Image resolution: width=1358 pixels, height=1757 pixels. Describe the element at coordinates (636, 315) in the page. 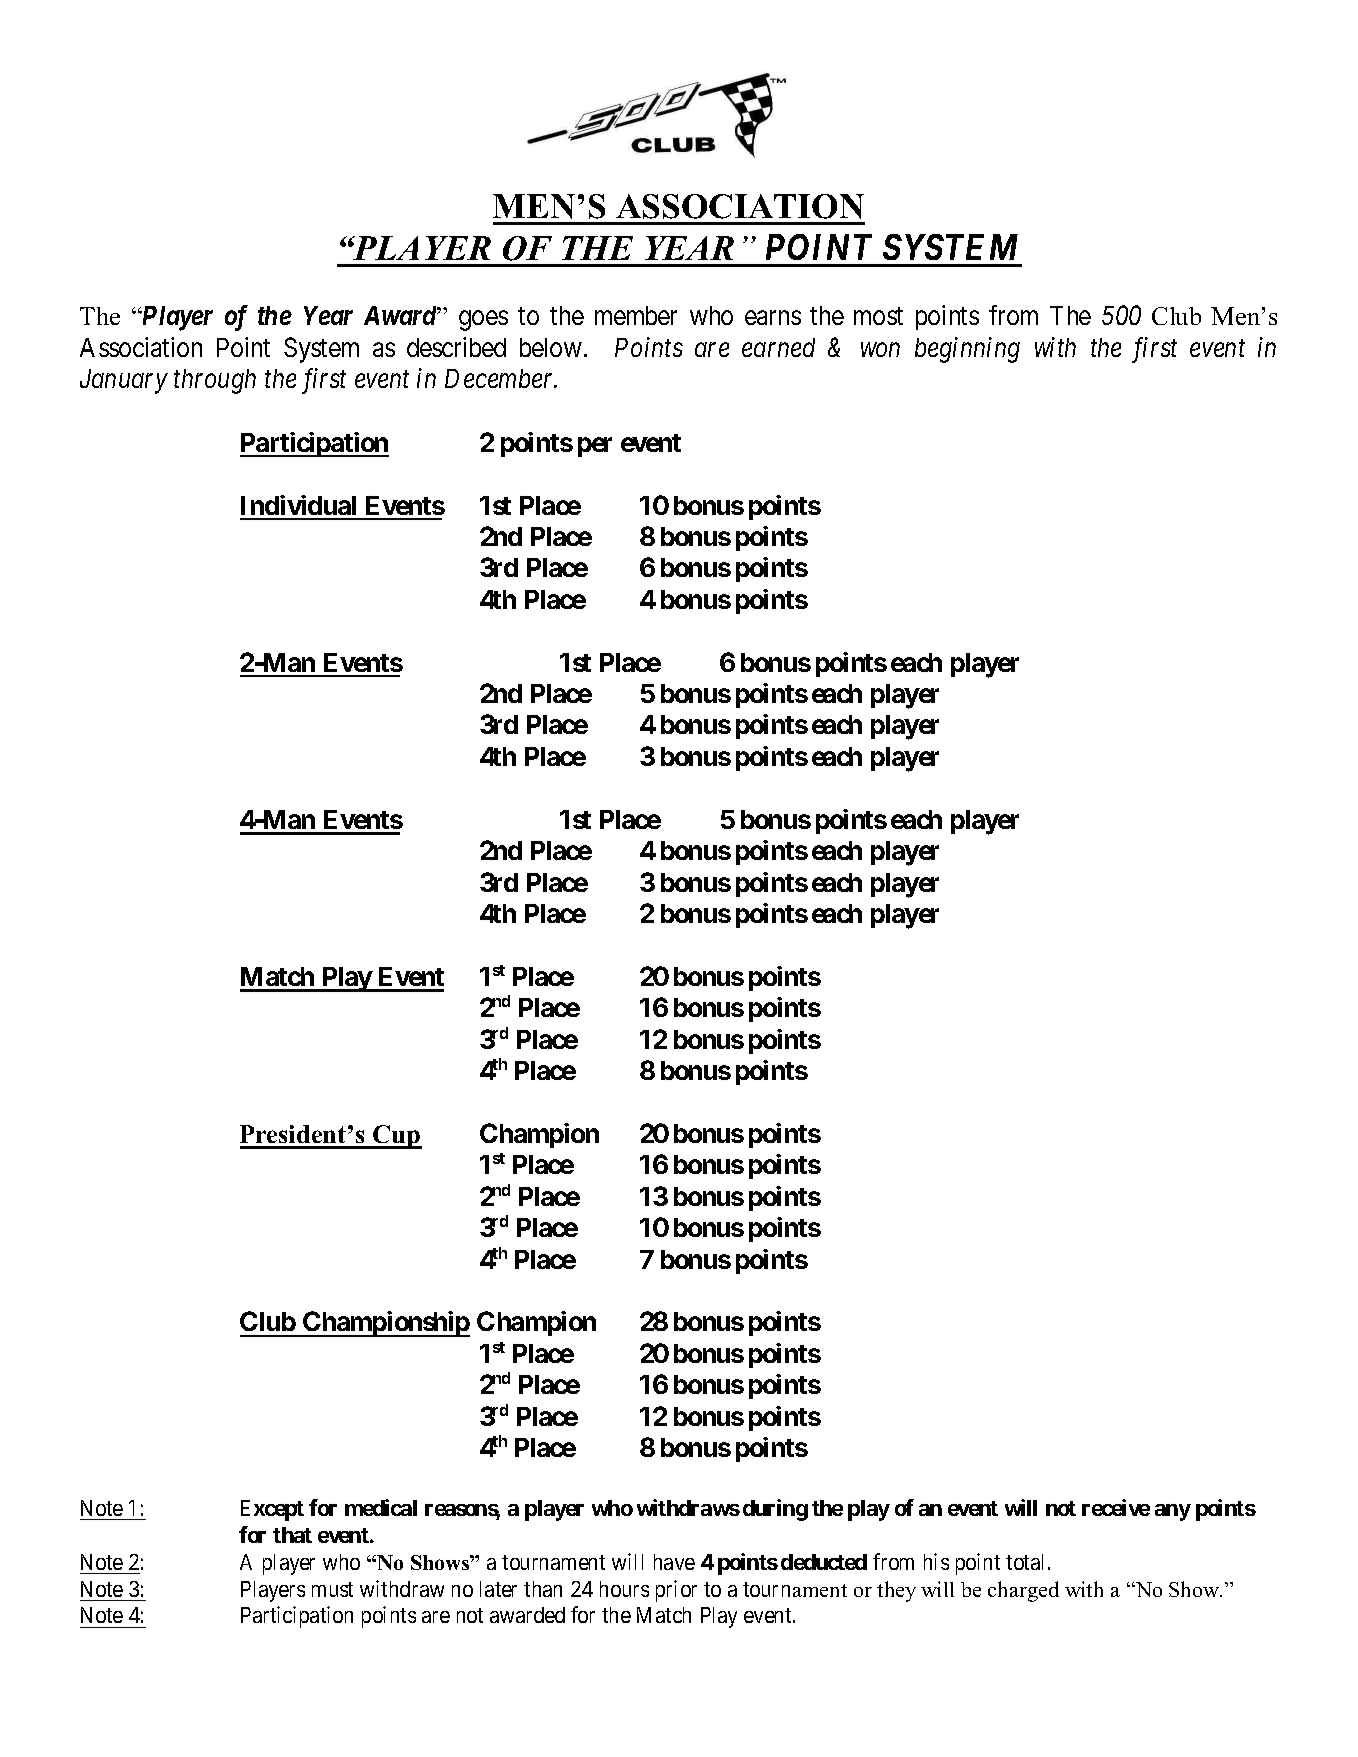

I see `member` at that location.
